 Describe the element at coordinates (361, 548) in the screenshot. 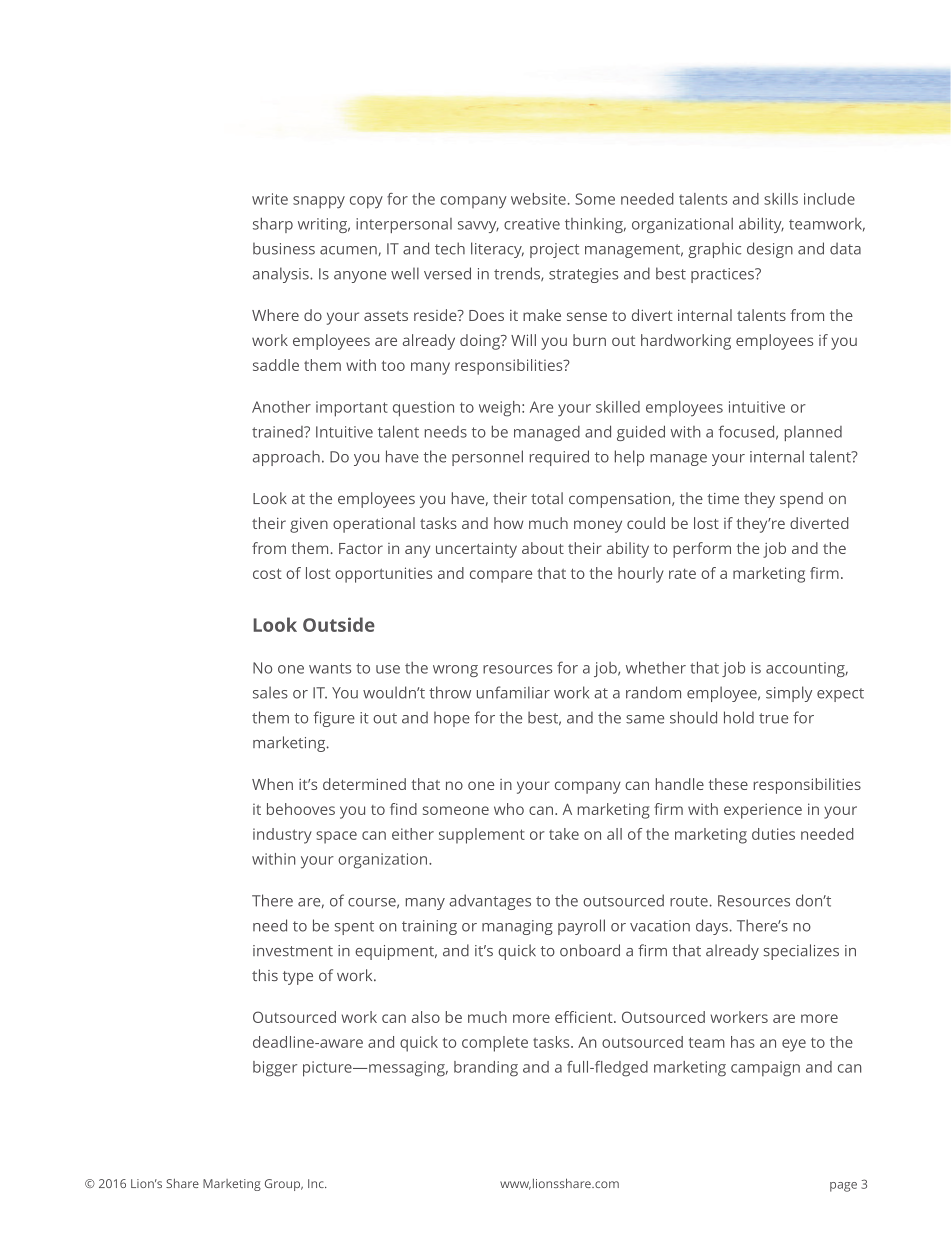

I see `Factor` at that location.
